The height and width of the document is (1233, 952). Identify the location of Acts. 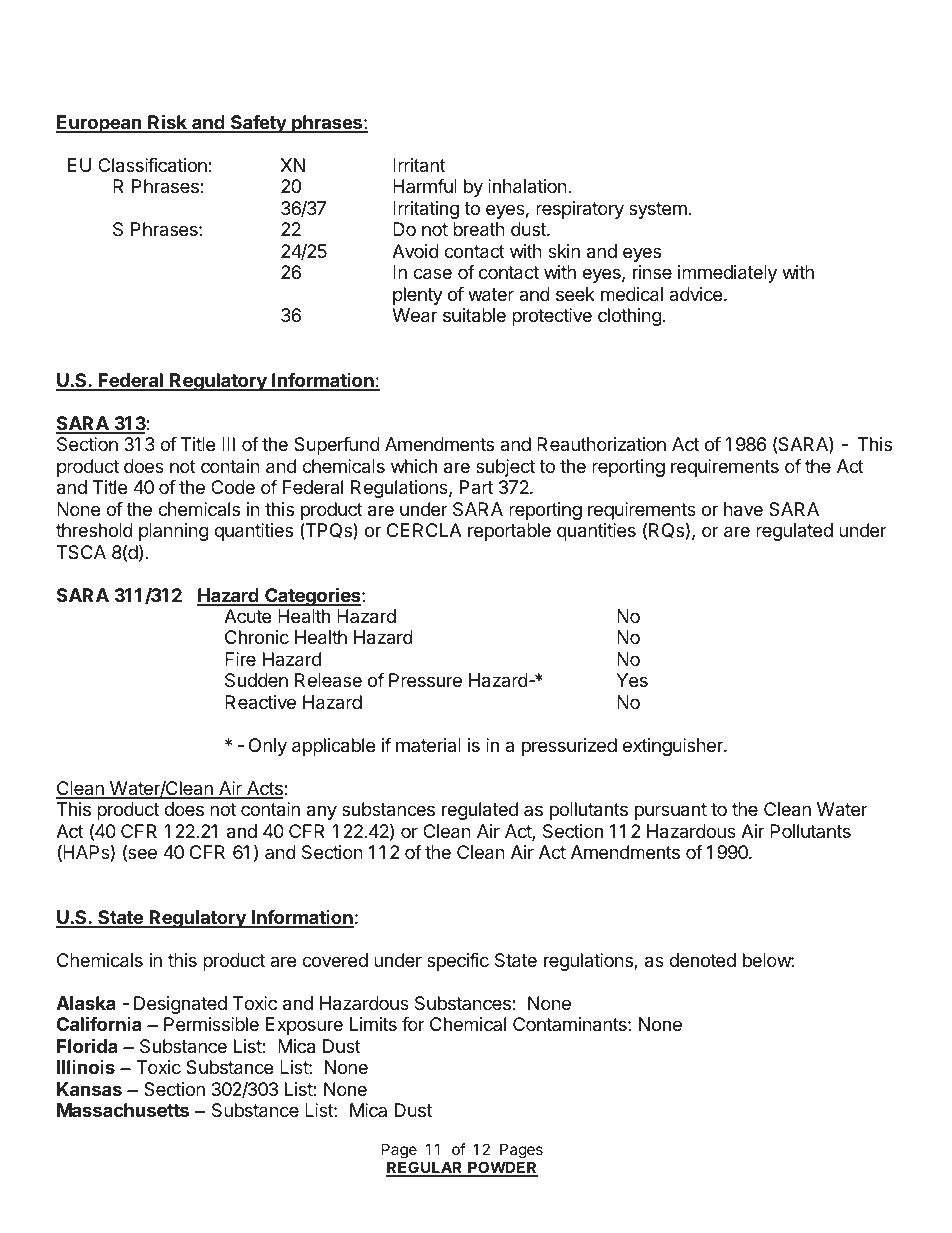
(265, 789).
